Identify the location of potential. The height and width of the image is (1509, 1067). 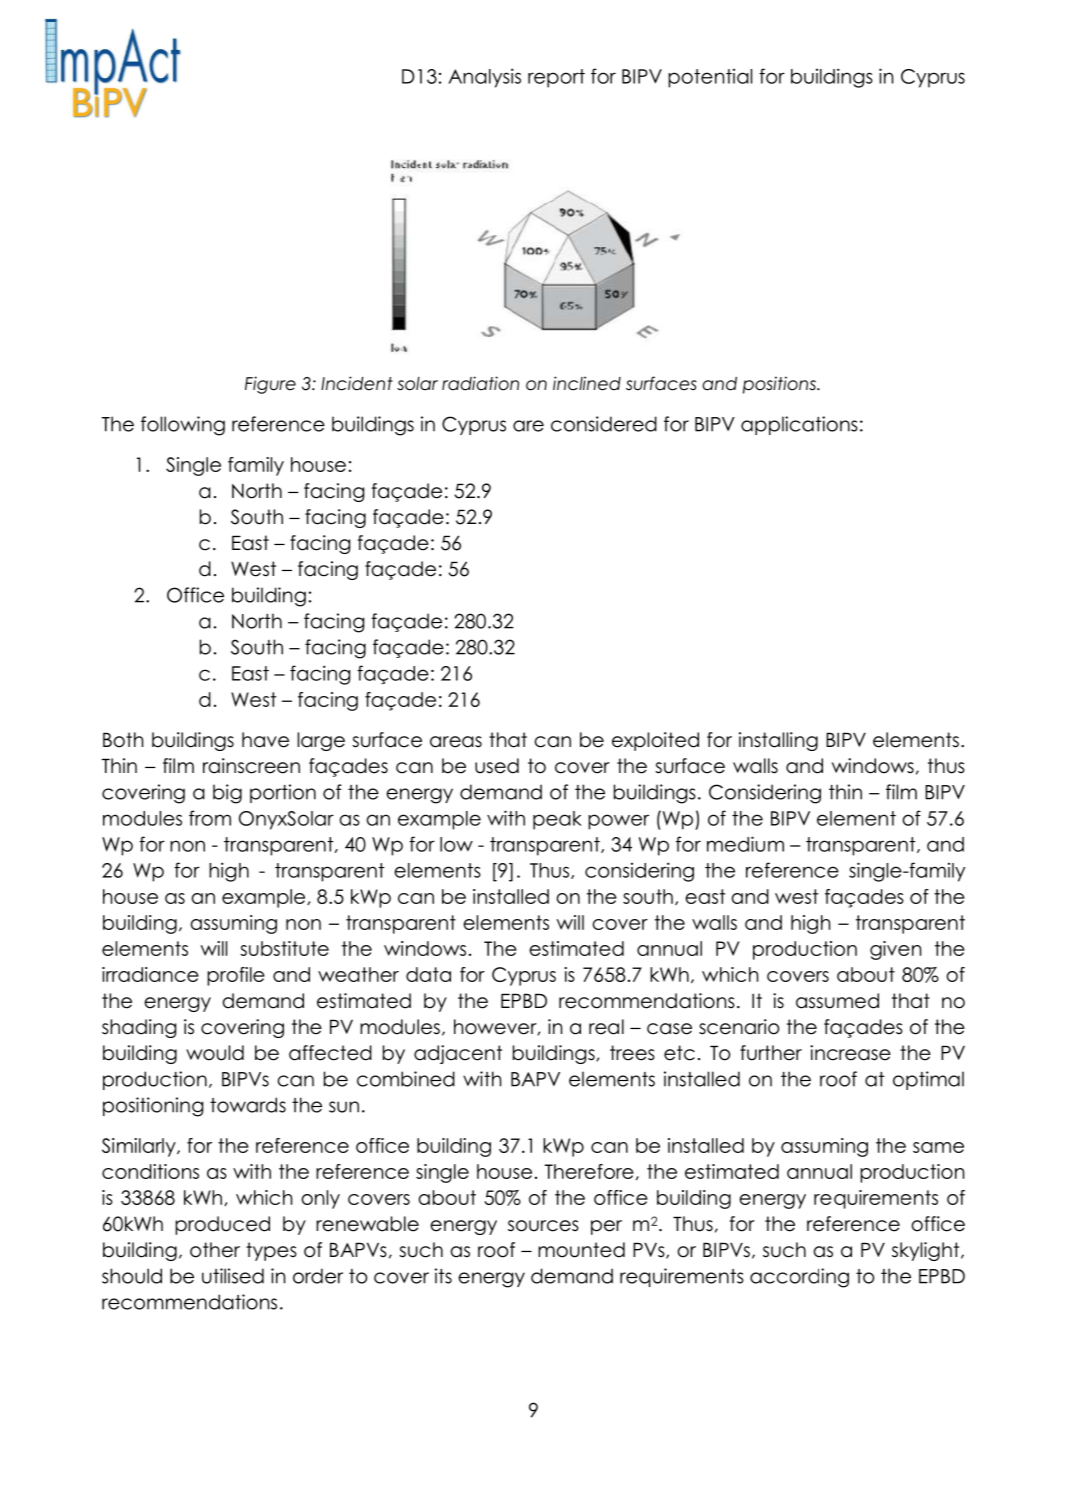
(710, 78).
